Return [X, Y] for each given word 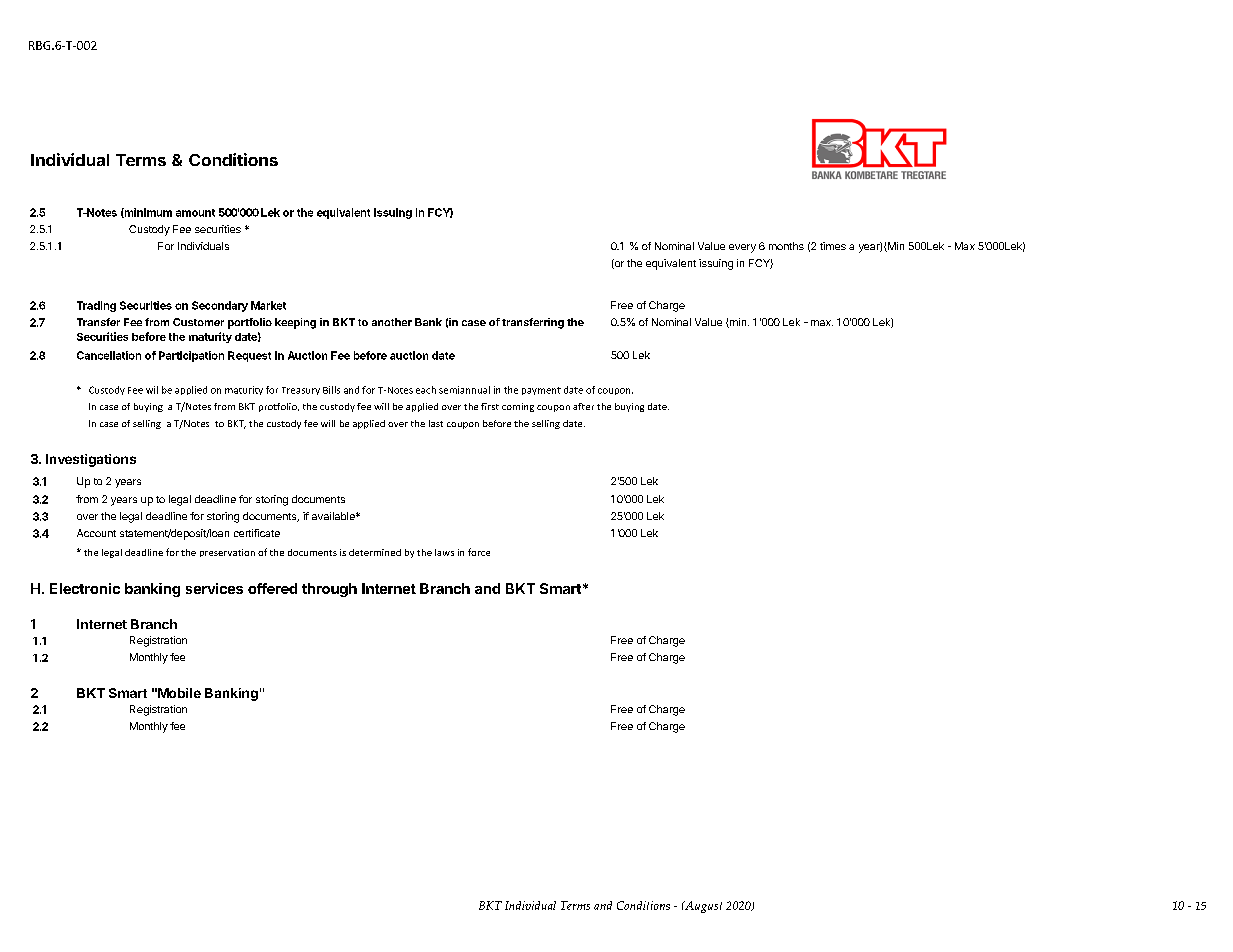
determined [375, 552]
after [583, 406]
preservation [227, 553]
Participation [191, 356]
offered [272, 588]
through [329, 590]
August [702, 907]
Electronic [85, 588]
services [214, 588]
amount [195, 213]
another [392, 322]
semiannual [464, 390]
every [742, 248]
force [479, 552]
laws [444, 552]
